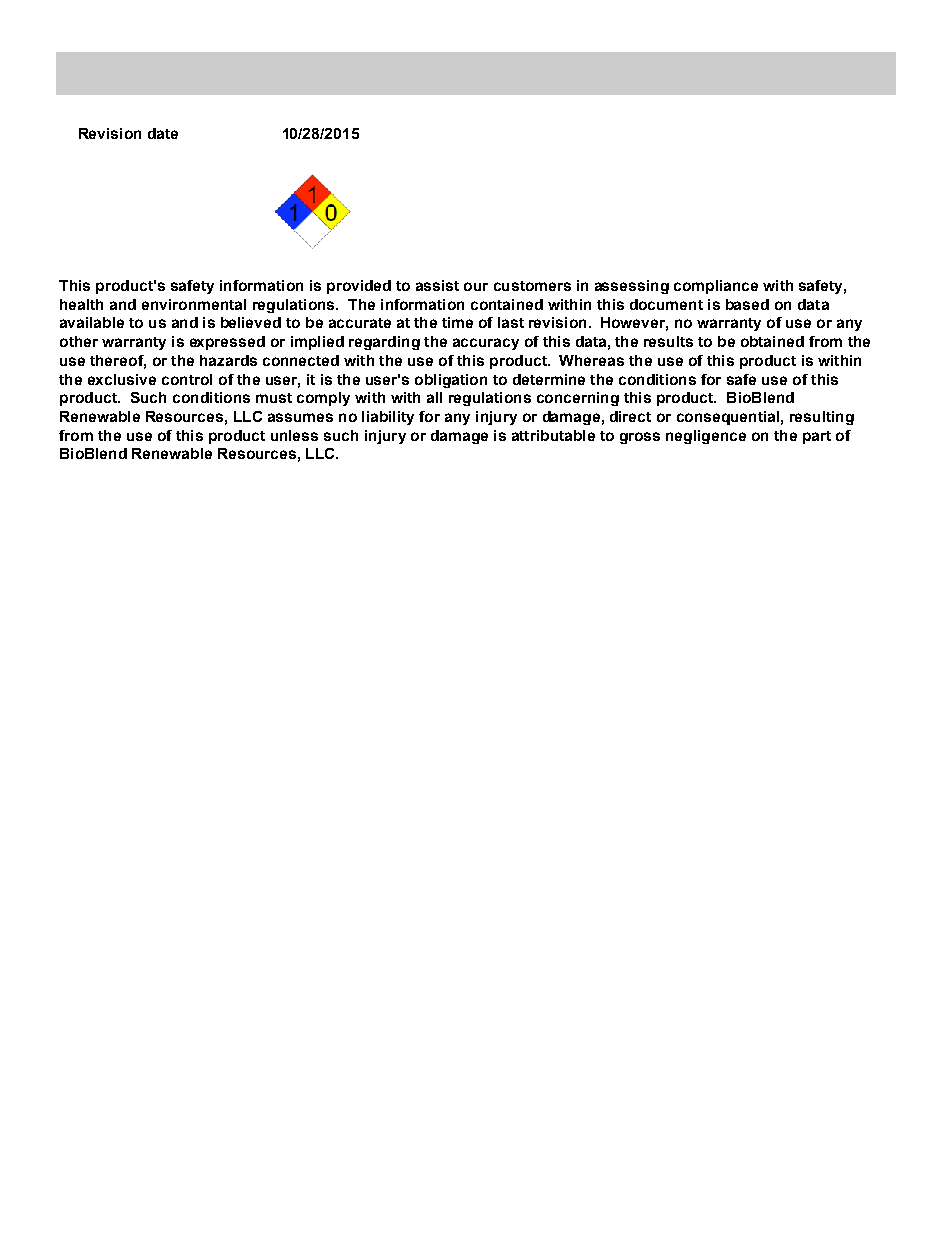  I want to click on based, so click(747, 304).
